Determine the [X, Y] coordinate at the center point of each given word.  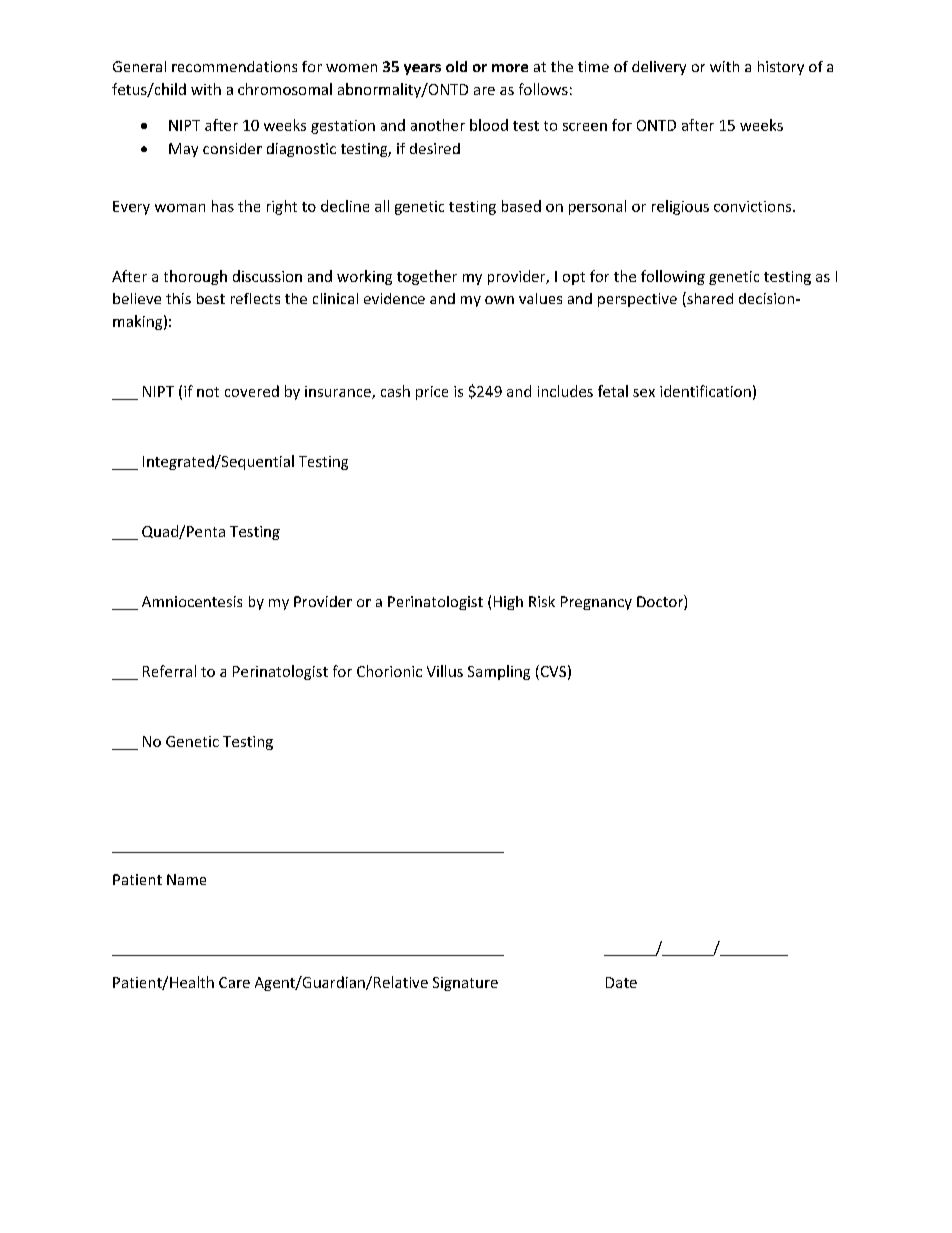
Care [234, 982]
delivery [659, 68]
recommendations [234, 66]
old [456, 66]
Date [621, 982]
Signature [465, 984]
